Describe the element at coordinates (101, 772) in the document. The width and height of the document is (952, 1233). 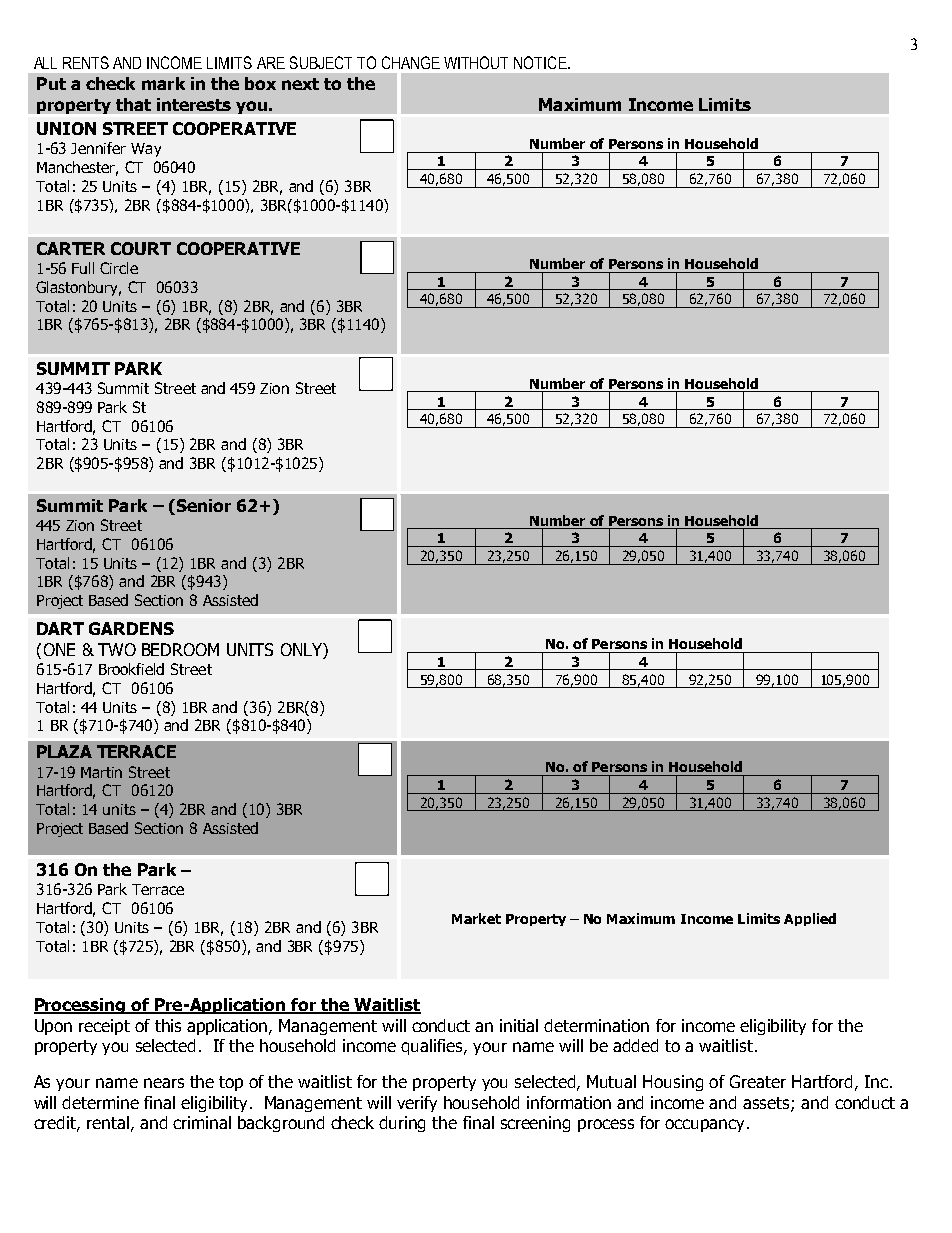
I see `Martin` at that location.
